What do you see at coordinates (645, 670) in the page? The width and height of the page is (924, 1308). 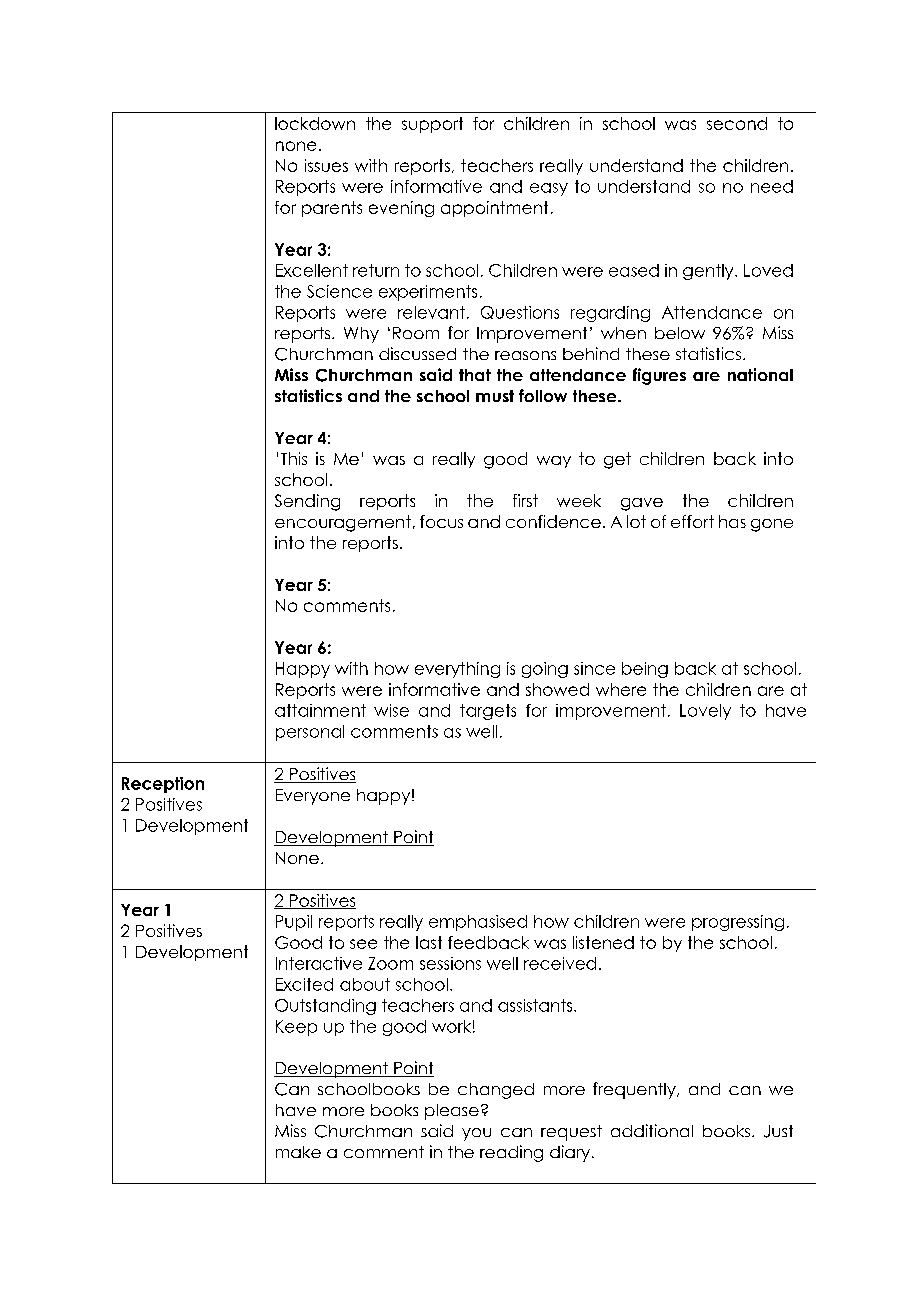 I see `being` at bounding box center [645, 670].
